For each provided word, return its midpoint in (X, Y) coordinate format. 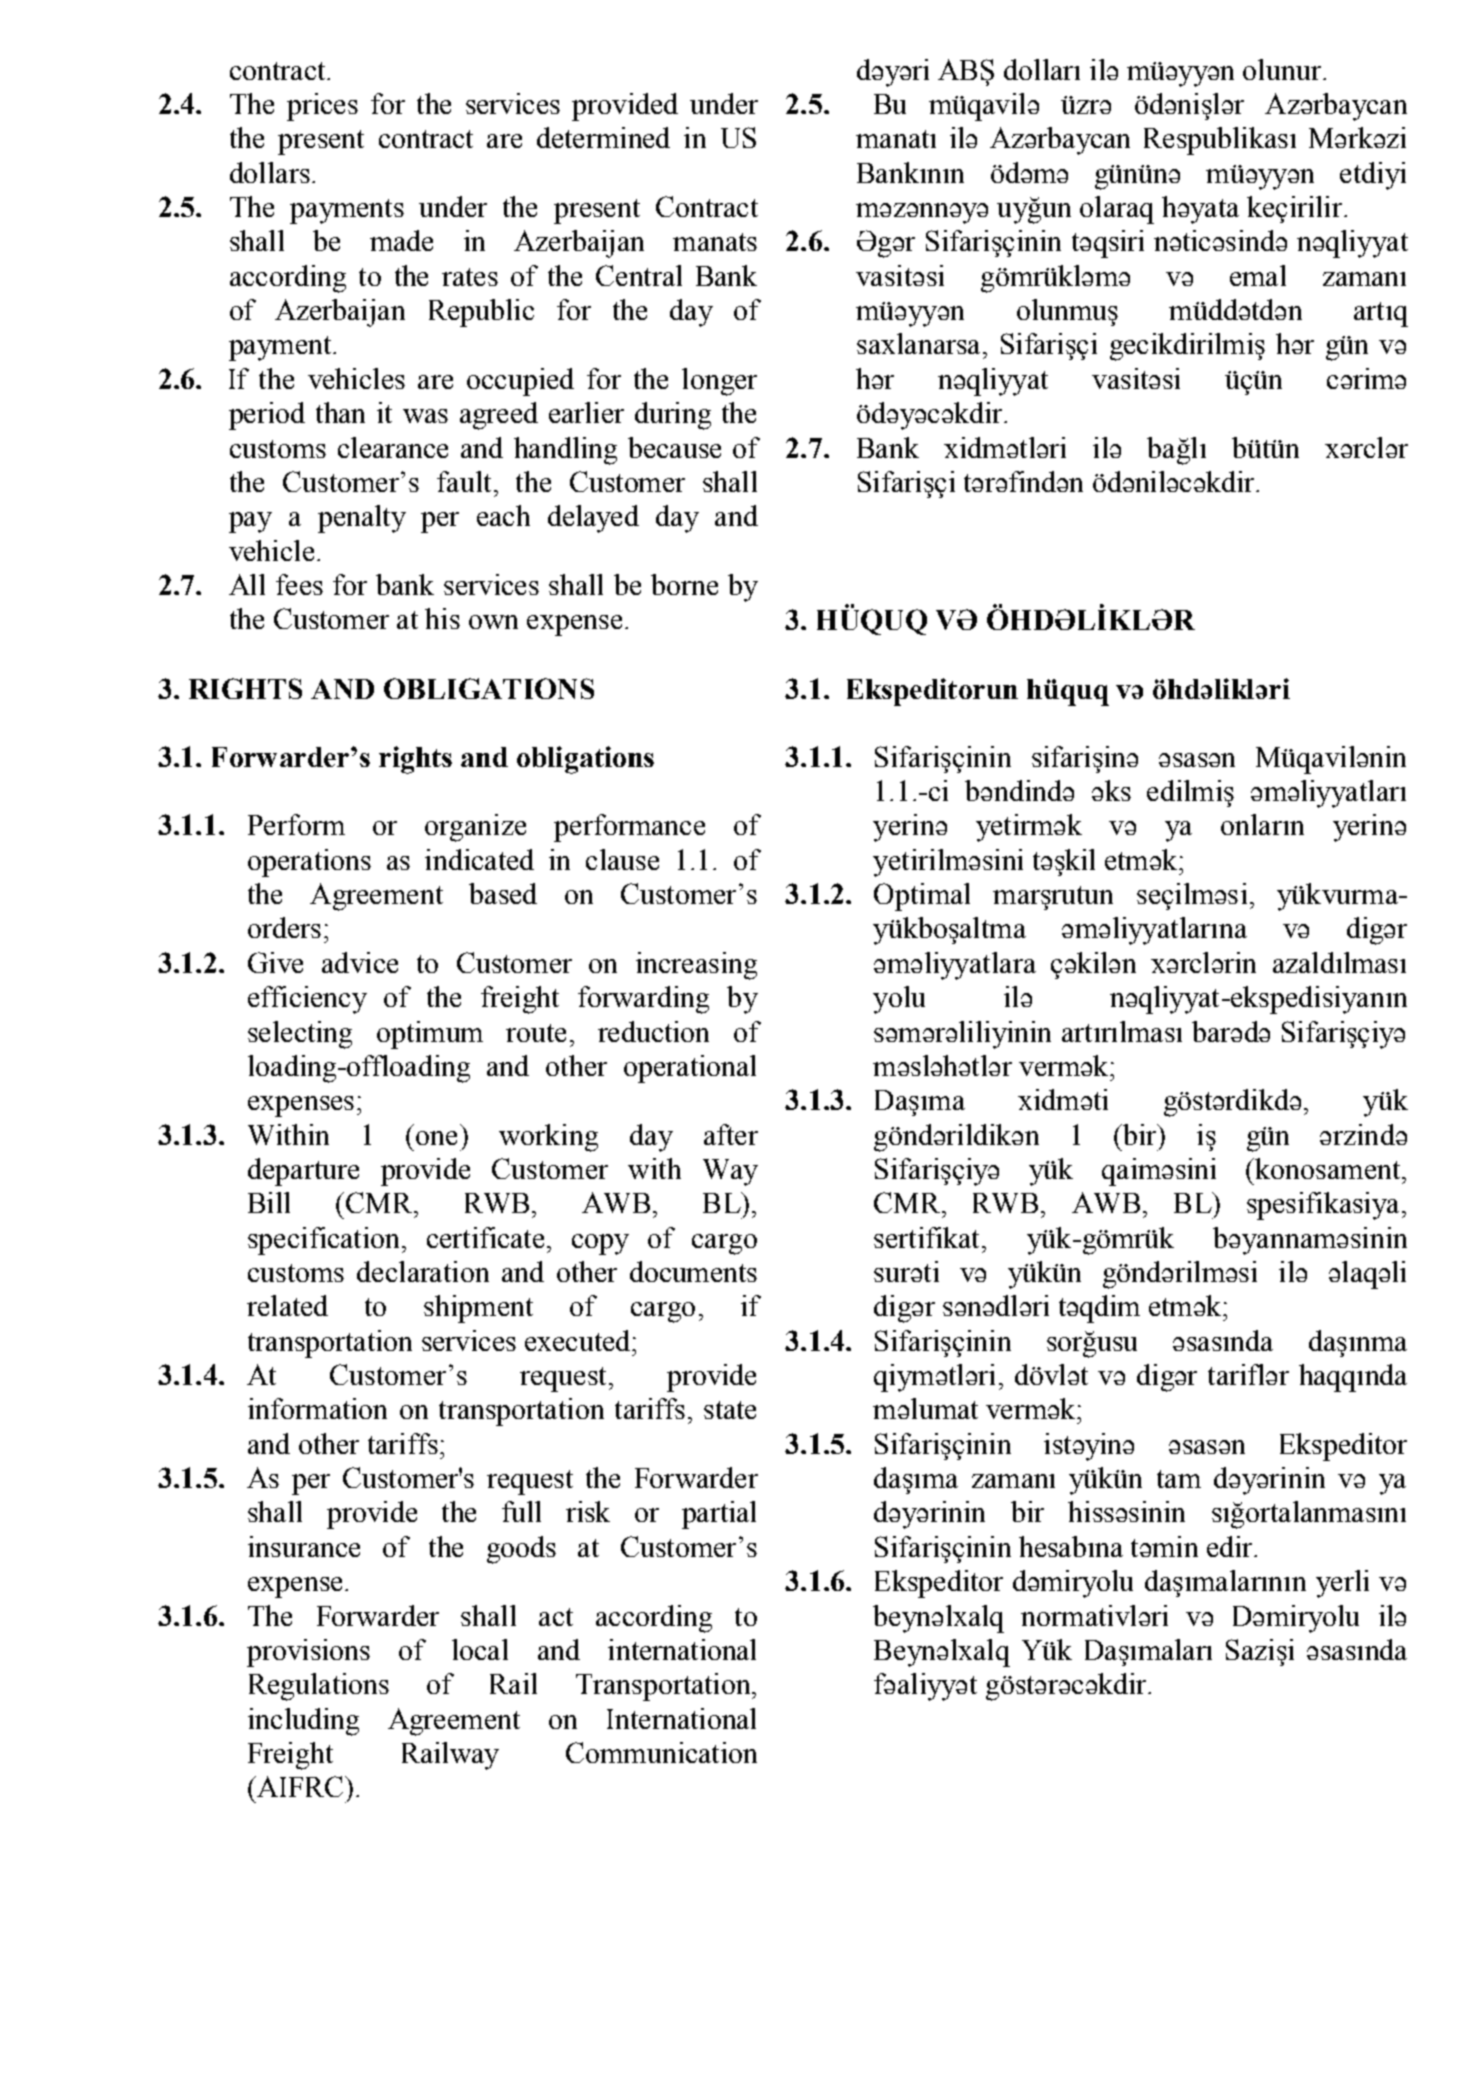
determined (603, 137)
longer (719, 382)
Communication (661, 1752)
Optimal (922, 897)
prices (322, 107)
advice (360, 962)
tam (1179, 1479)
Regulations (319, 1687)
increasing (696, 966)
